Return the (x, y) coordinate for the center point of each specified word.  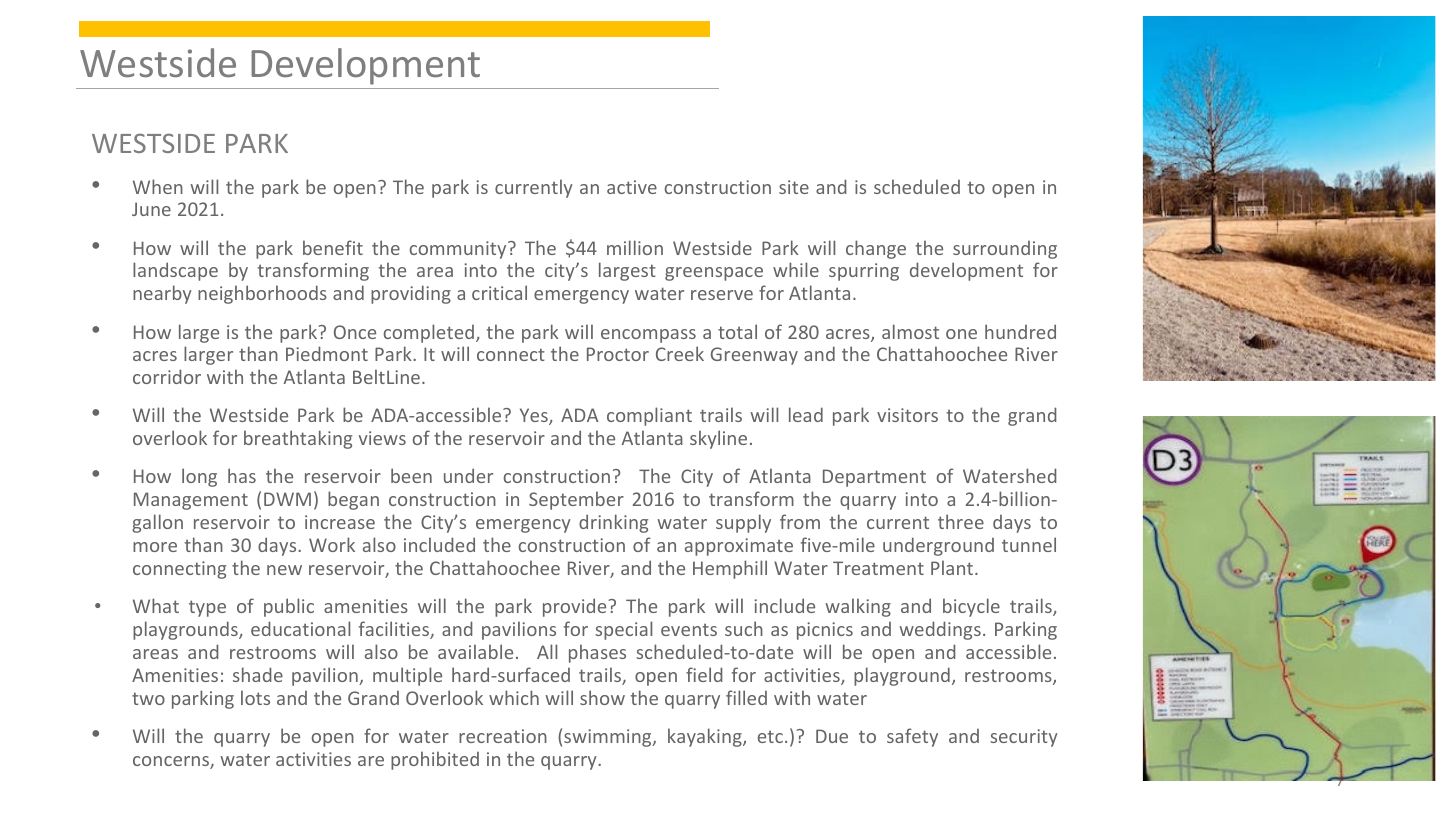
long (199, 477)
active (632, 187)
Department (874, 478)
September (576, 500)
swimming (609, 738)
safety (912, 737)
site (794, 187)
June (151, 209)
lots (255, 697)
